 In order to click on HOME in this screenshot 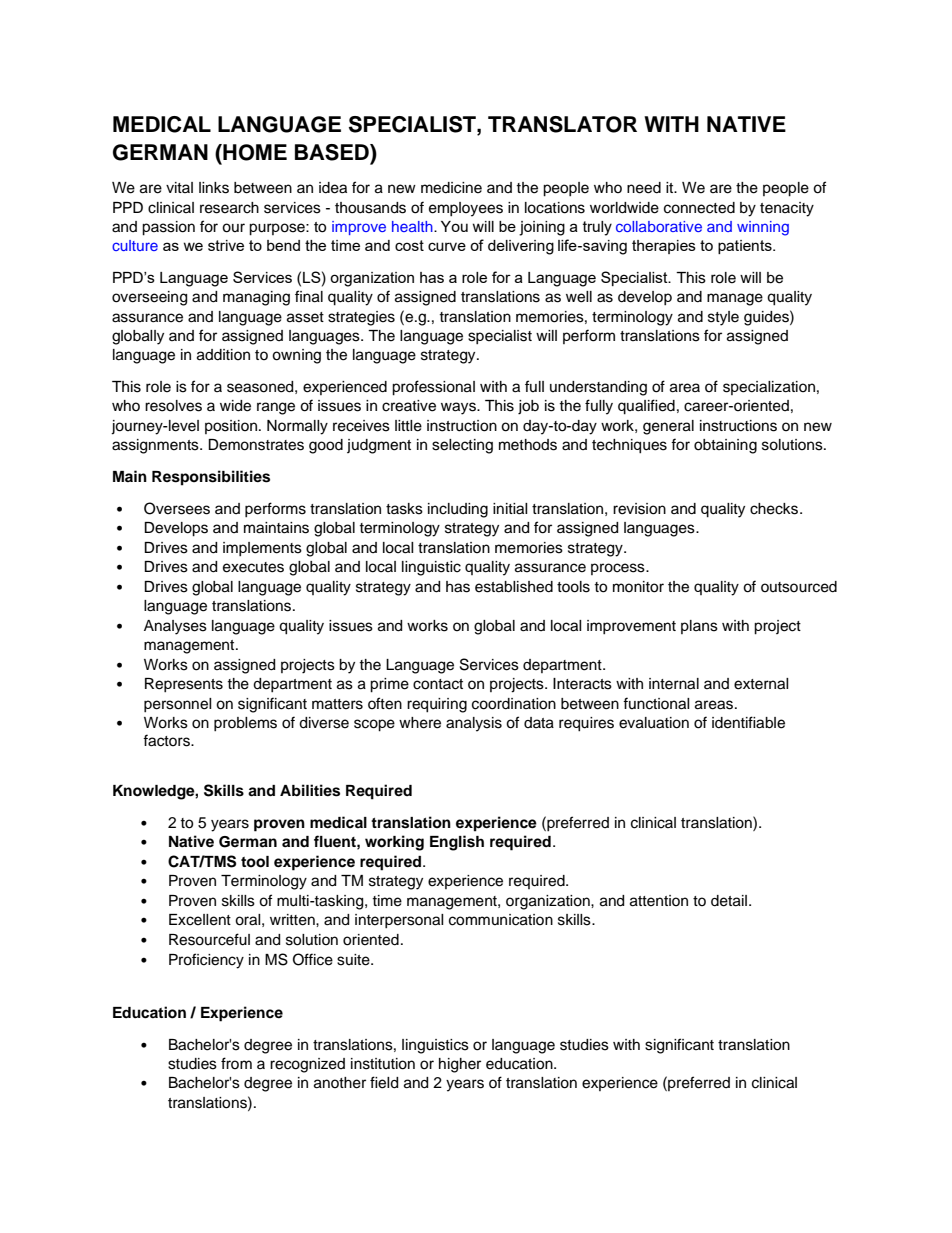, I will do `click(254, 152)`.
